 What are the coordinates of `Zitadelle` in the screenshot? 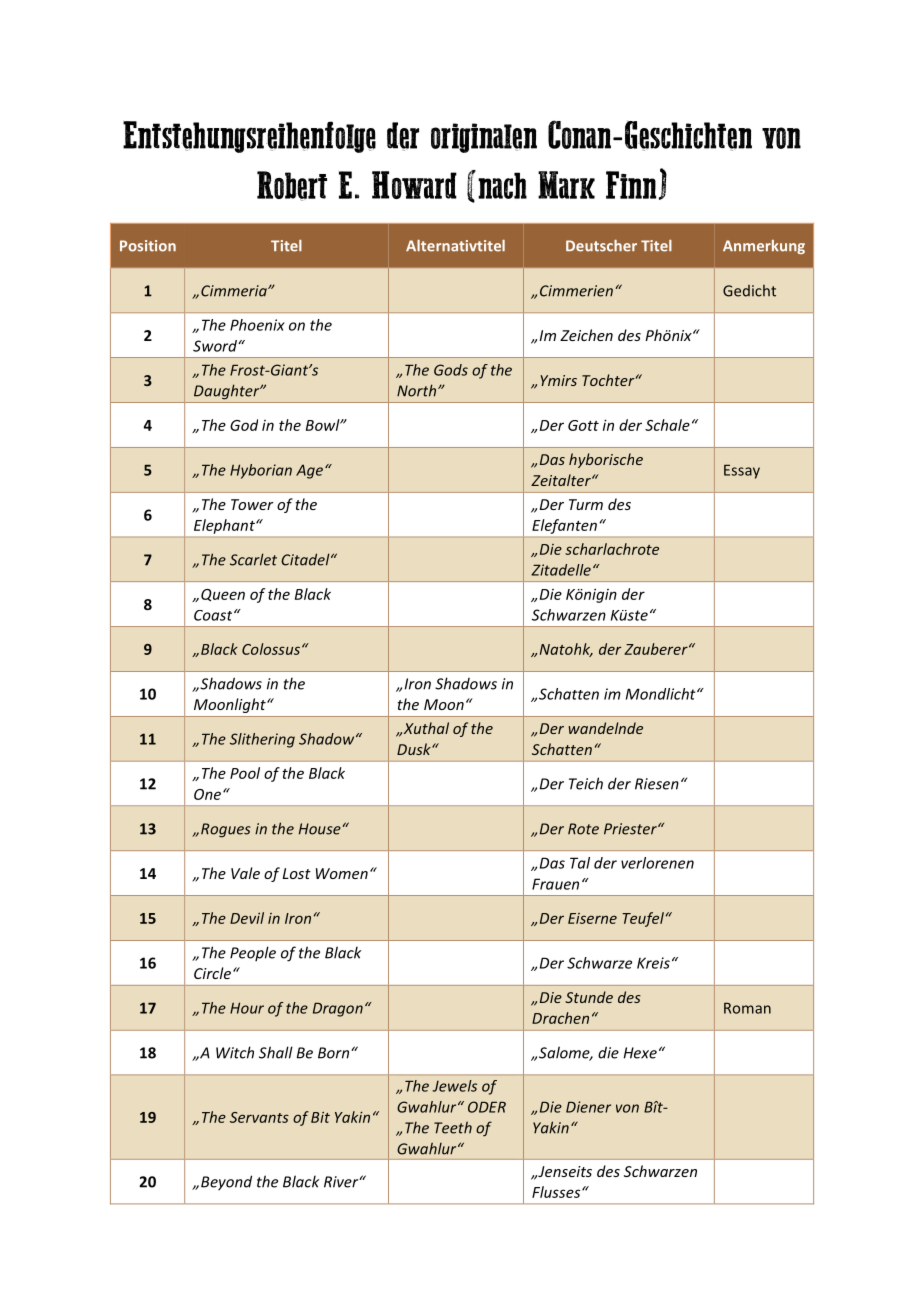 It's located at (561, 570).
